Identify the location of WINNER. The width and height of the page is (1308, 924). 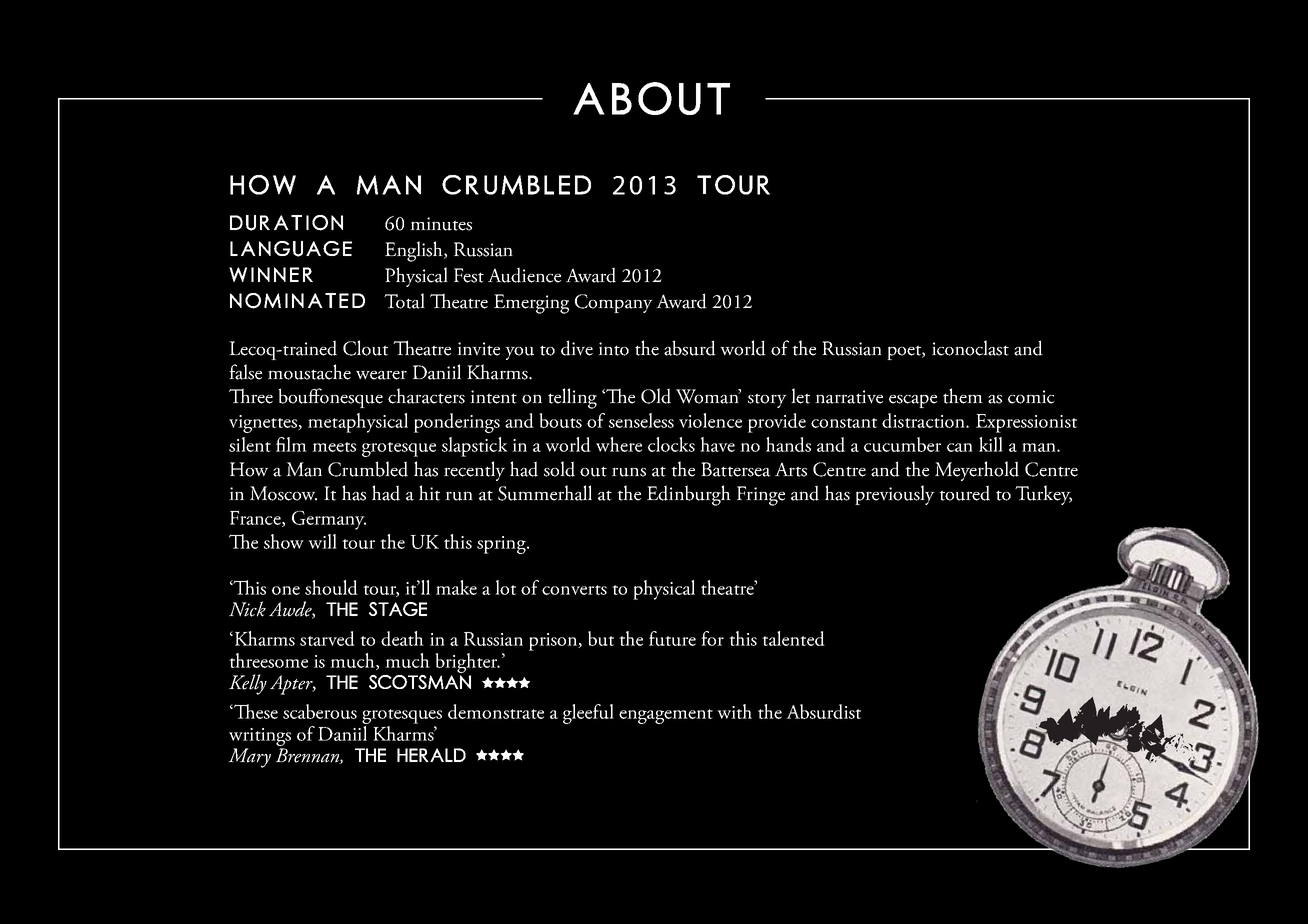
(271, 274).
